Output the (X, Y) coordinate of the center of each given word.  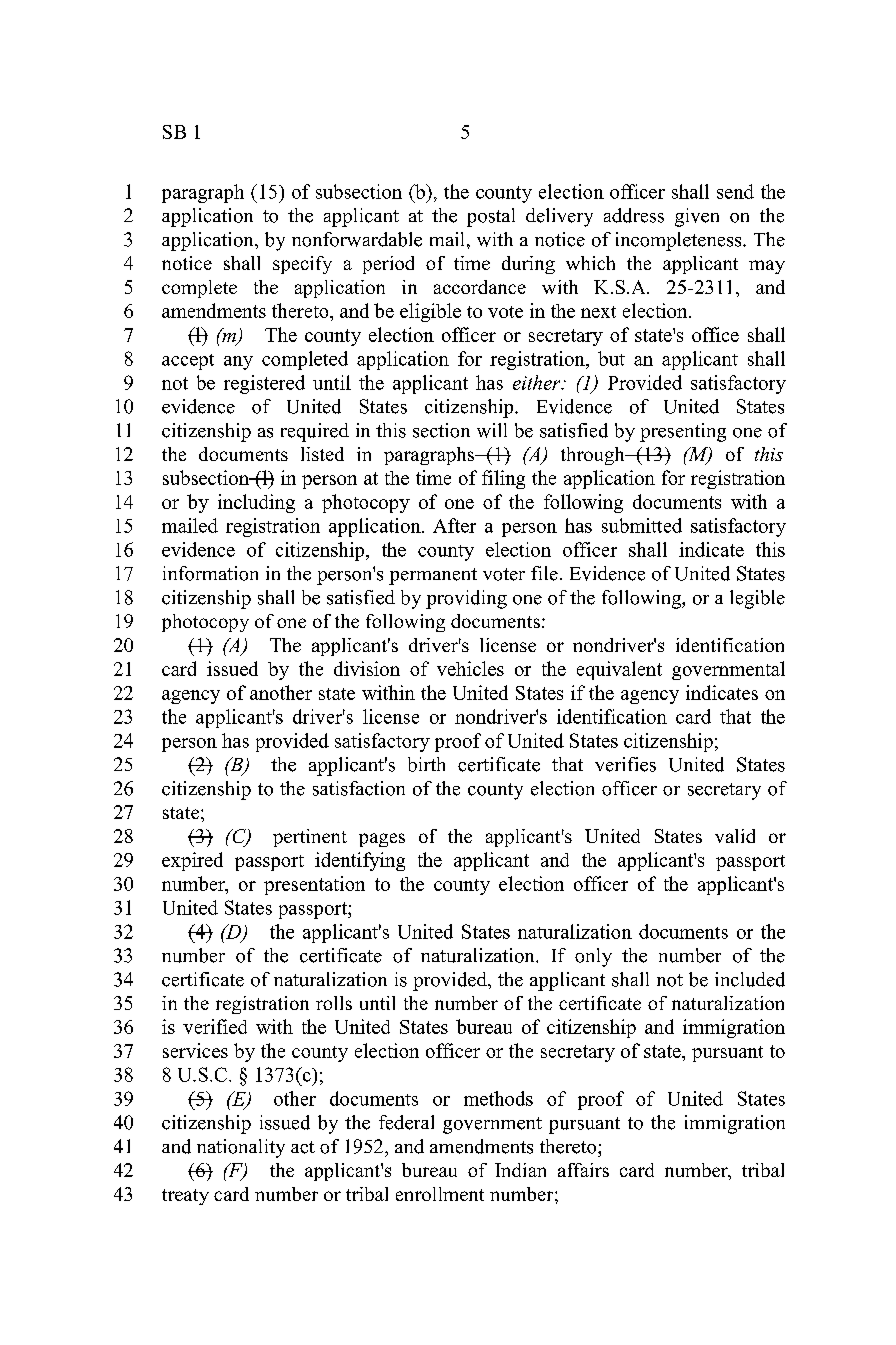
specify (302, 265)
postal (491, 217)
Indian (520, 1170)
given (697, 217)
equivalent (619, 670)
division (367, 668)
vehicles (470, 668)
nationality (241, 1148)
